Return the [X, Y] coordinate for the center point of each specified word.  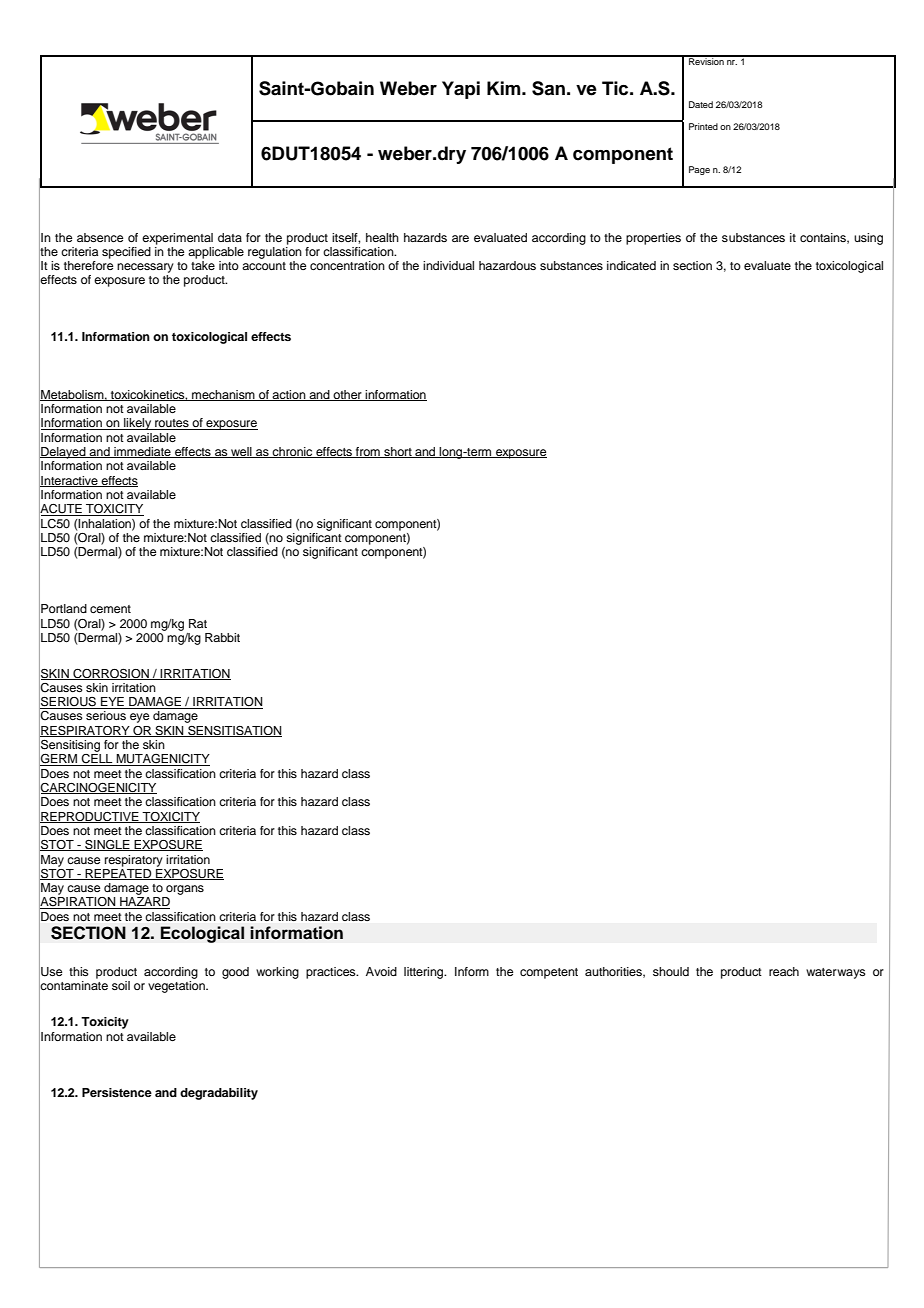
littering [425, 973]
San [548, 88]
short [398, 452]
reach [784, 971]
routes [172, 424]
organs [185, 890]
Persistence [117, 1092]
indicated [631, 265]
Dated [701, 104]
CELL [97, 760]
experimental [177, 239]
